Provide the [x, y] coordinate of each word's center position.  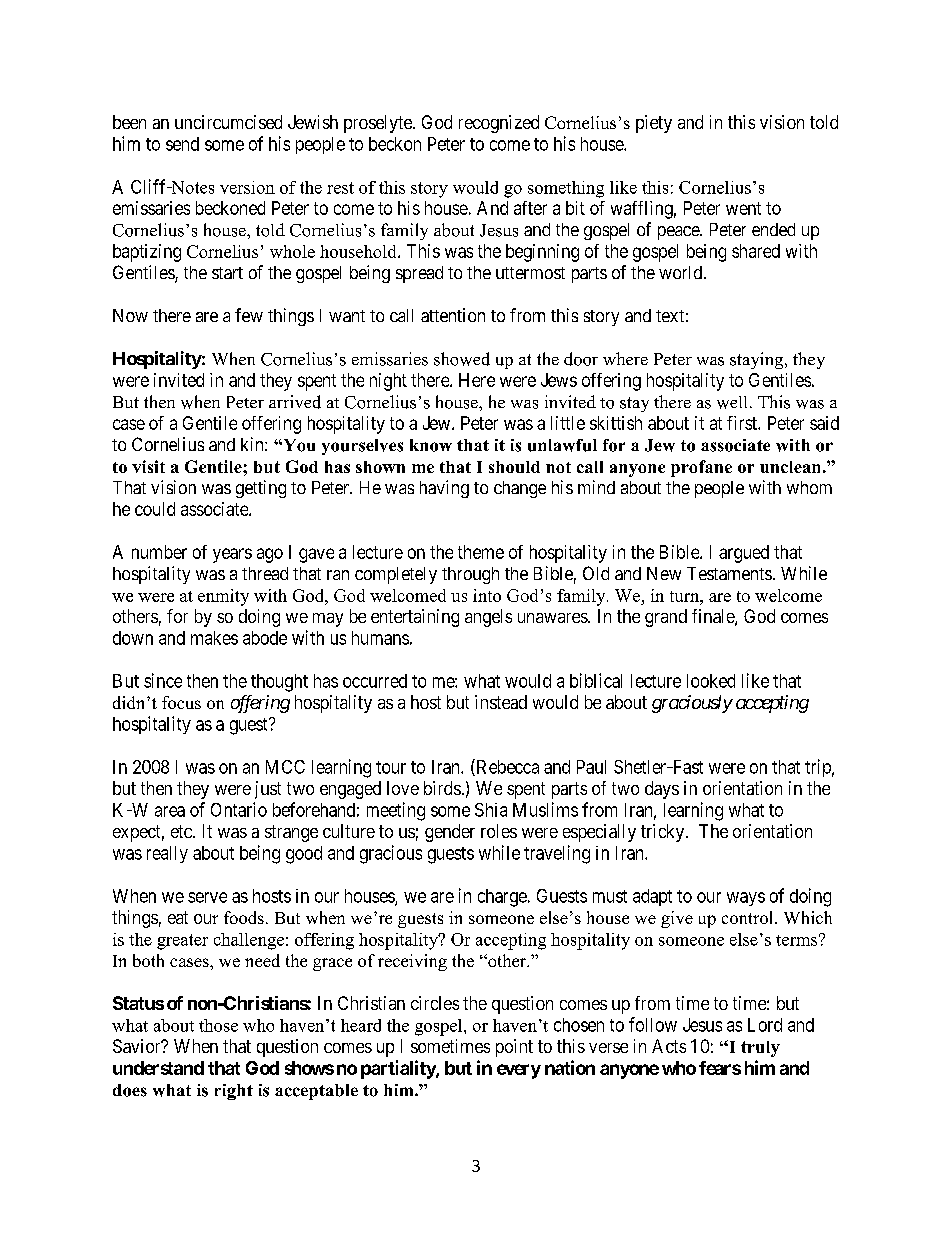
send [182, 144]
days [662, 790]
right [234, 1092]
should [514, 467]
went [743, 208]
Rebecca [506, 767]
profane [701, 468]
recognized [499, 124]
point [514, 1048]
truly [760, 1049]
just [268, 790]
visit [148, 466]
